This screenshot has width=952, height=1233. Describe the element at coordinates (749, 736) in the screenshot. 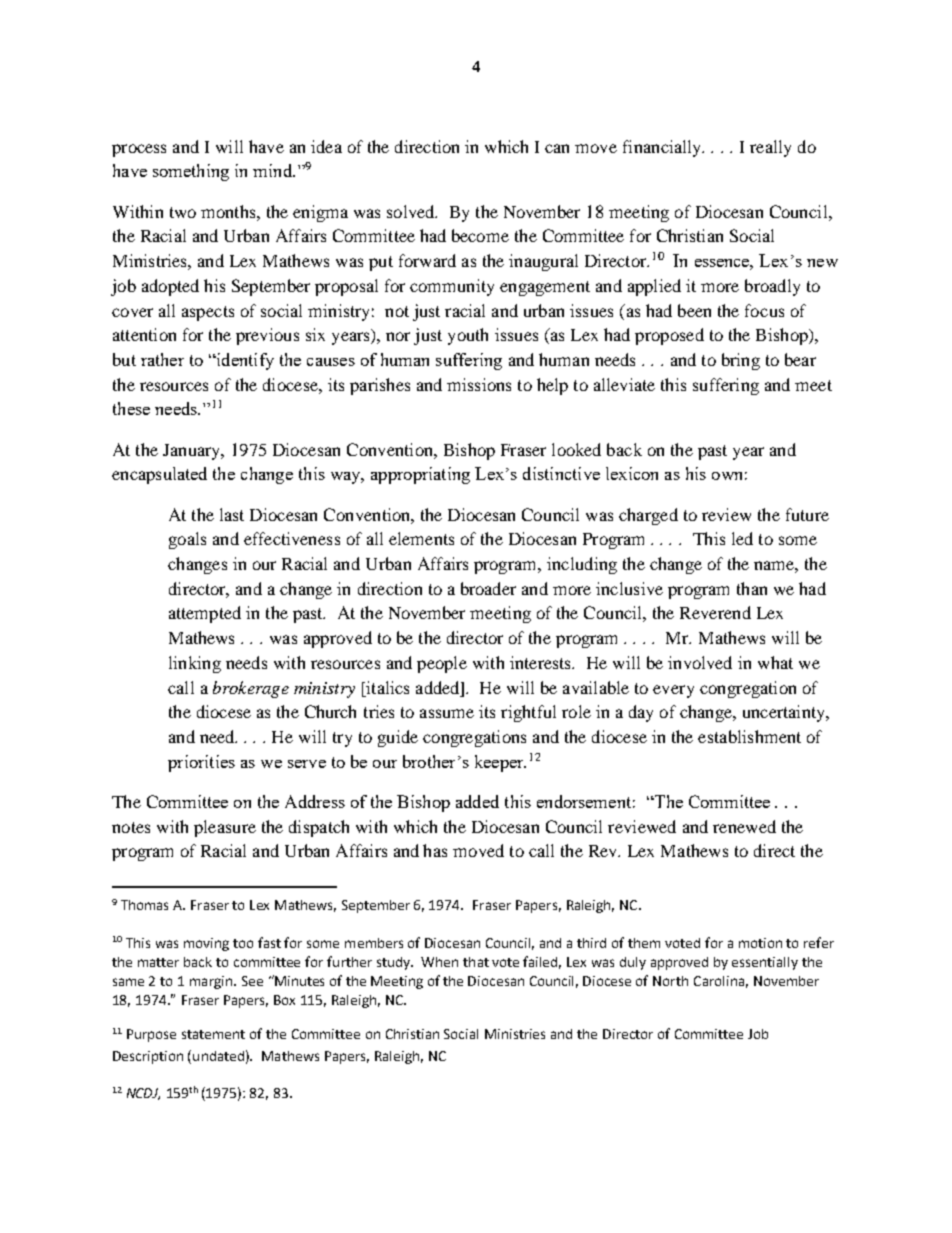

I see `establishment` at that location.
